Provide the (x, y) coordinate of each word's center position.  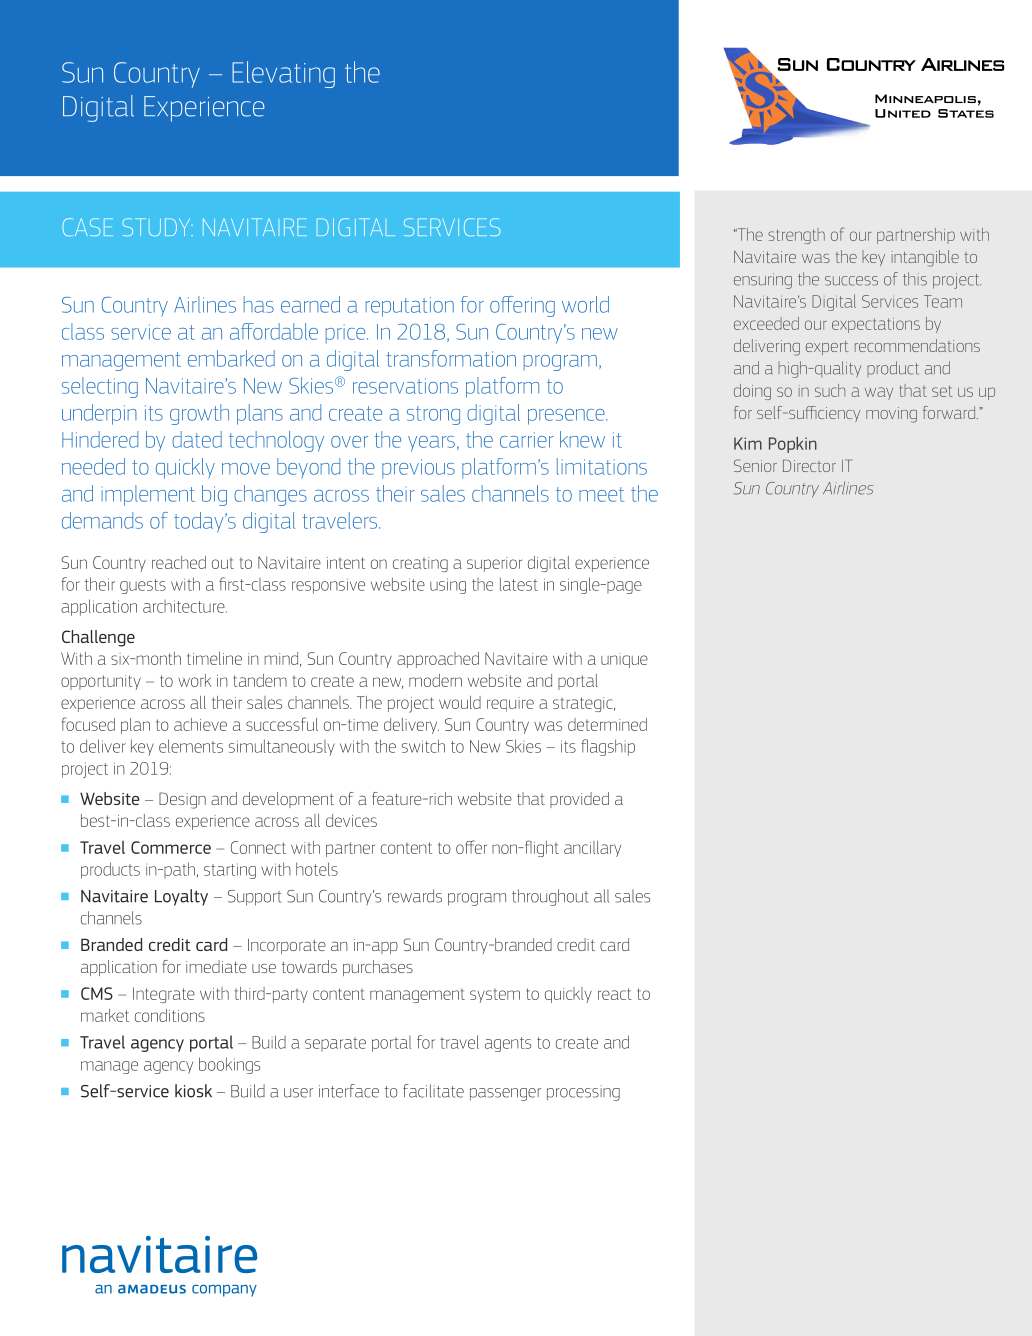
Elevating (283, 74)
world (585, 304)
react (615, 994)
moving (891, 415)
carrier (527, 440)
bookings (229, 1065)
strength (796, 236)
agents (508, 1044)
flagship (608, 747)
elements (191, 746)
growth (199, 414)
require (510, 704)
